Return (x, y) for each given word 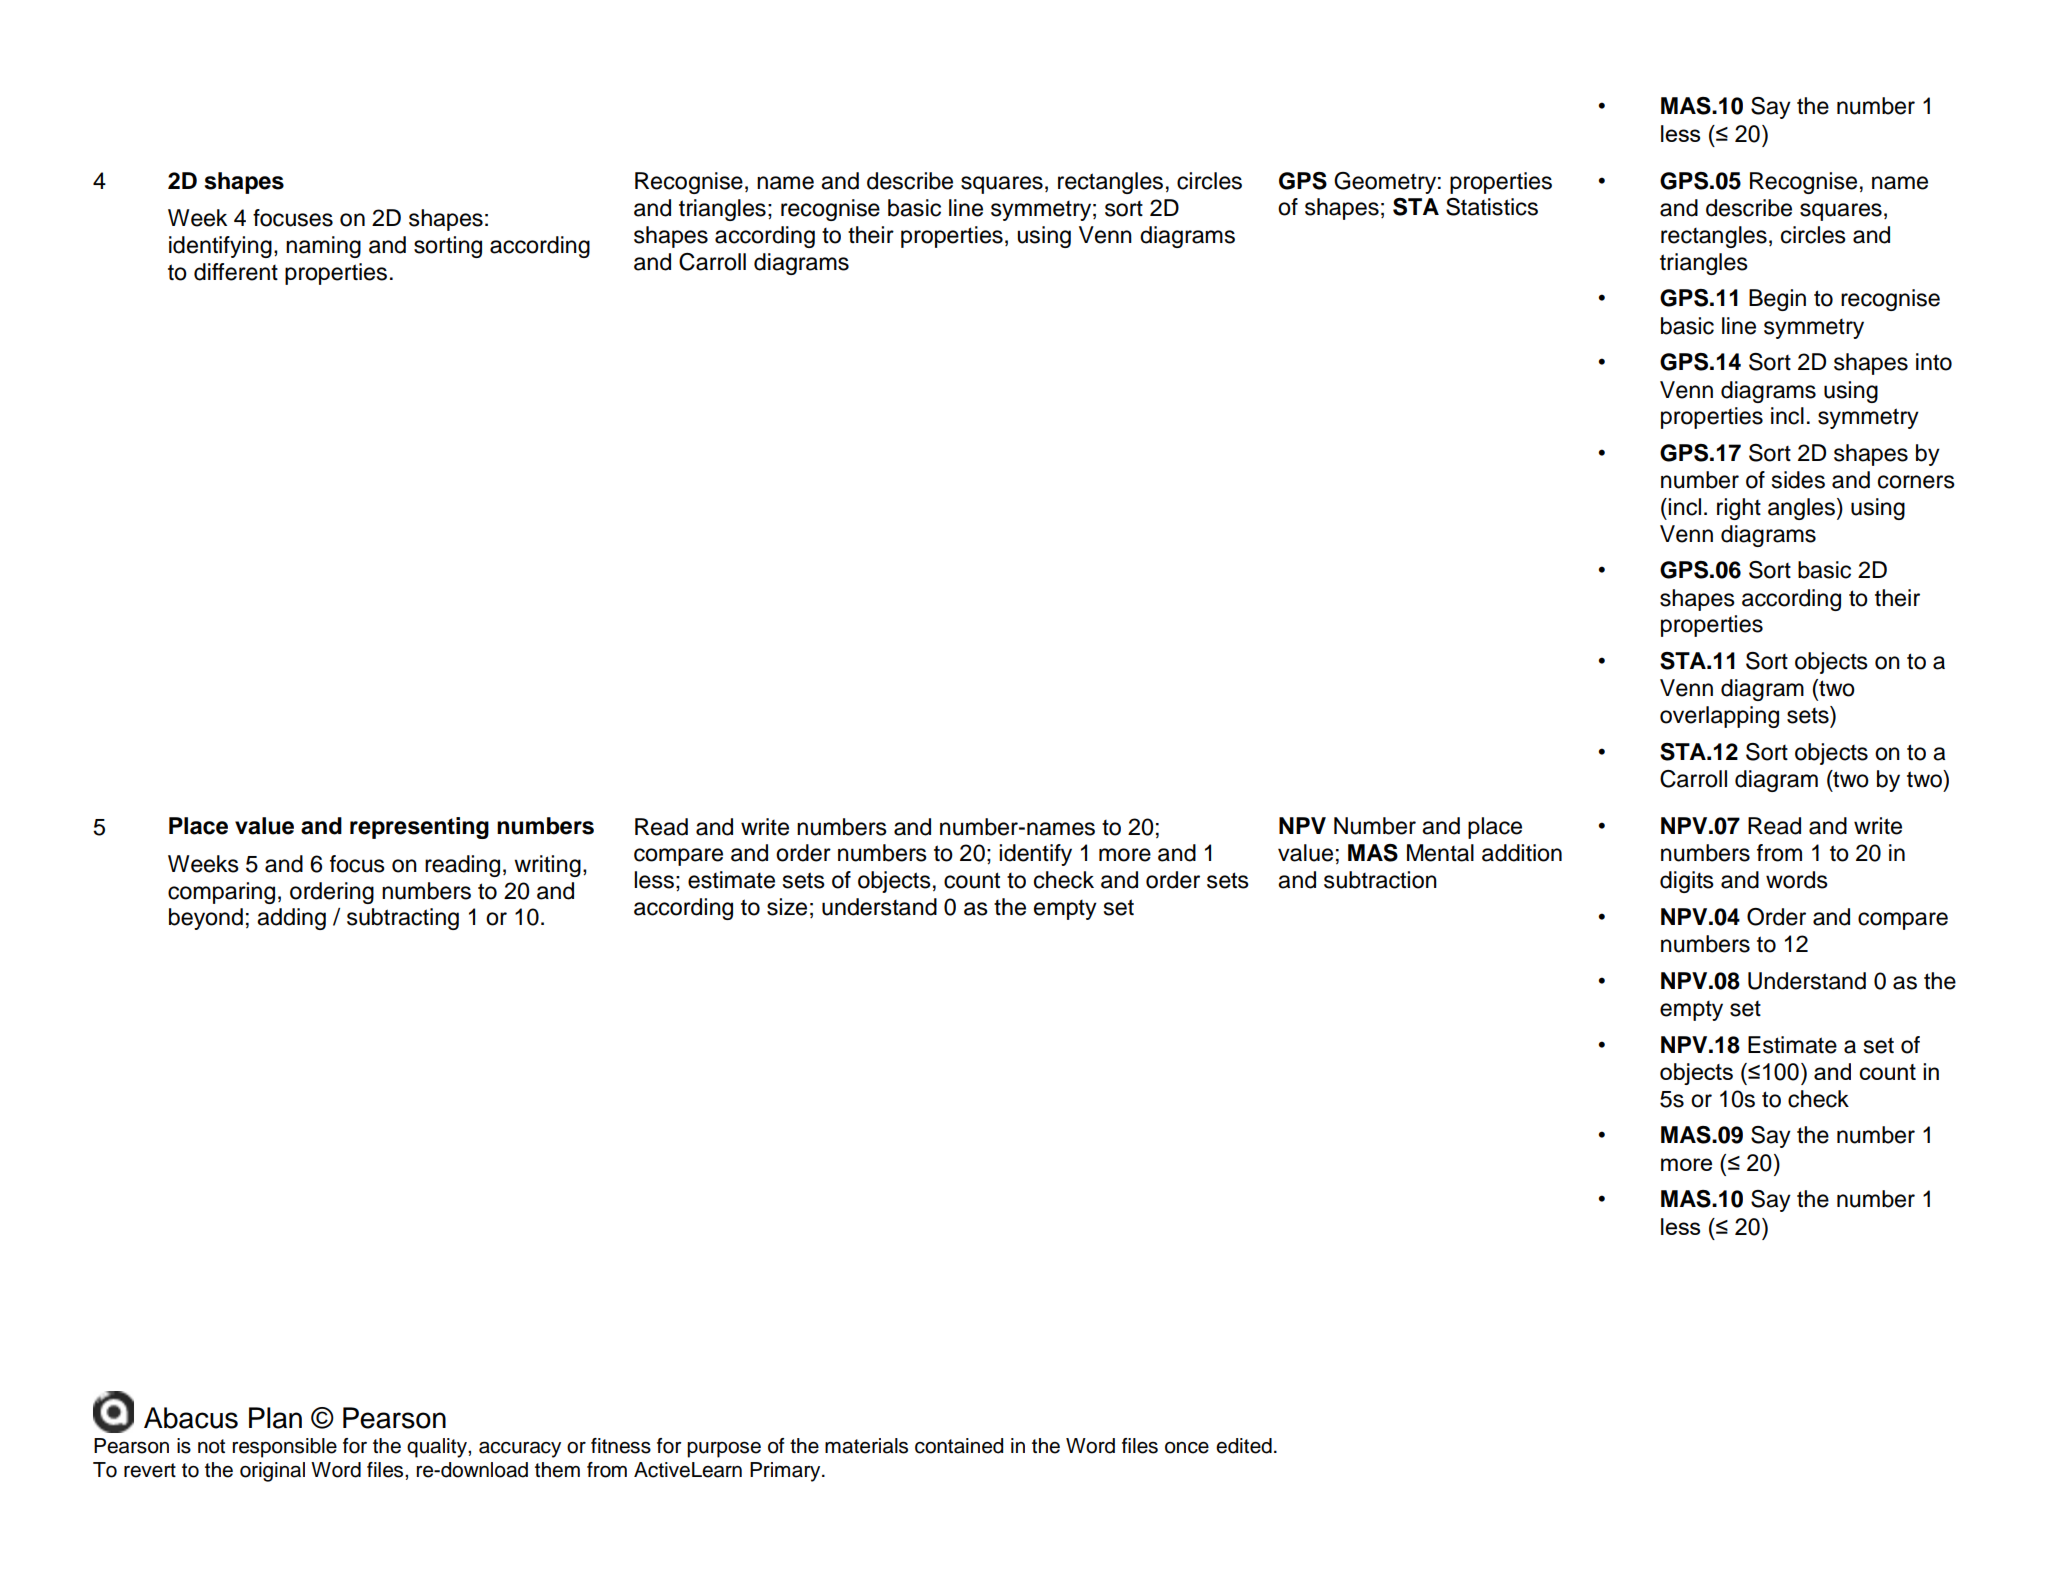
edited (1244, 1446)
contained (959, 1446)
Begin (1777, 300)
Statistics (1492, 207)
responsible (285, 1448)
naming (323, 247)
